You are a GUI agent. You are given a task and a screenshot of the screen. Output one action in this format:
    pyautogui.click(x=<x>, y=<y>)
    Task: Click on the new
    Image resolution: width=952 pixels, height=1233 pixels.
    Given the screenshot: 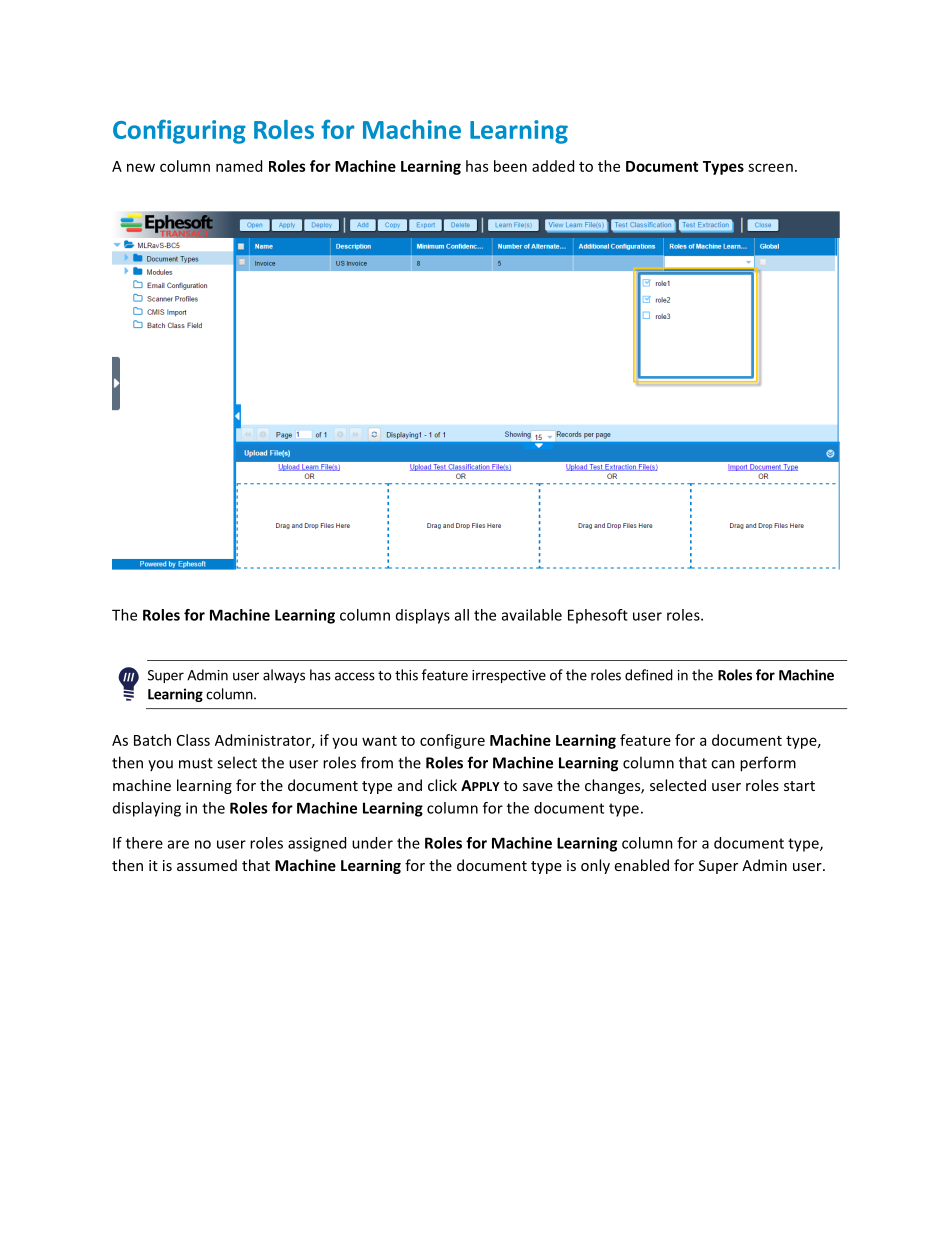 What is the action you would take?
    pyautogui.click(x=141, y=167)
